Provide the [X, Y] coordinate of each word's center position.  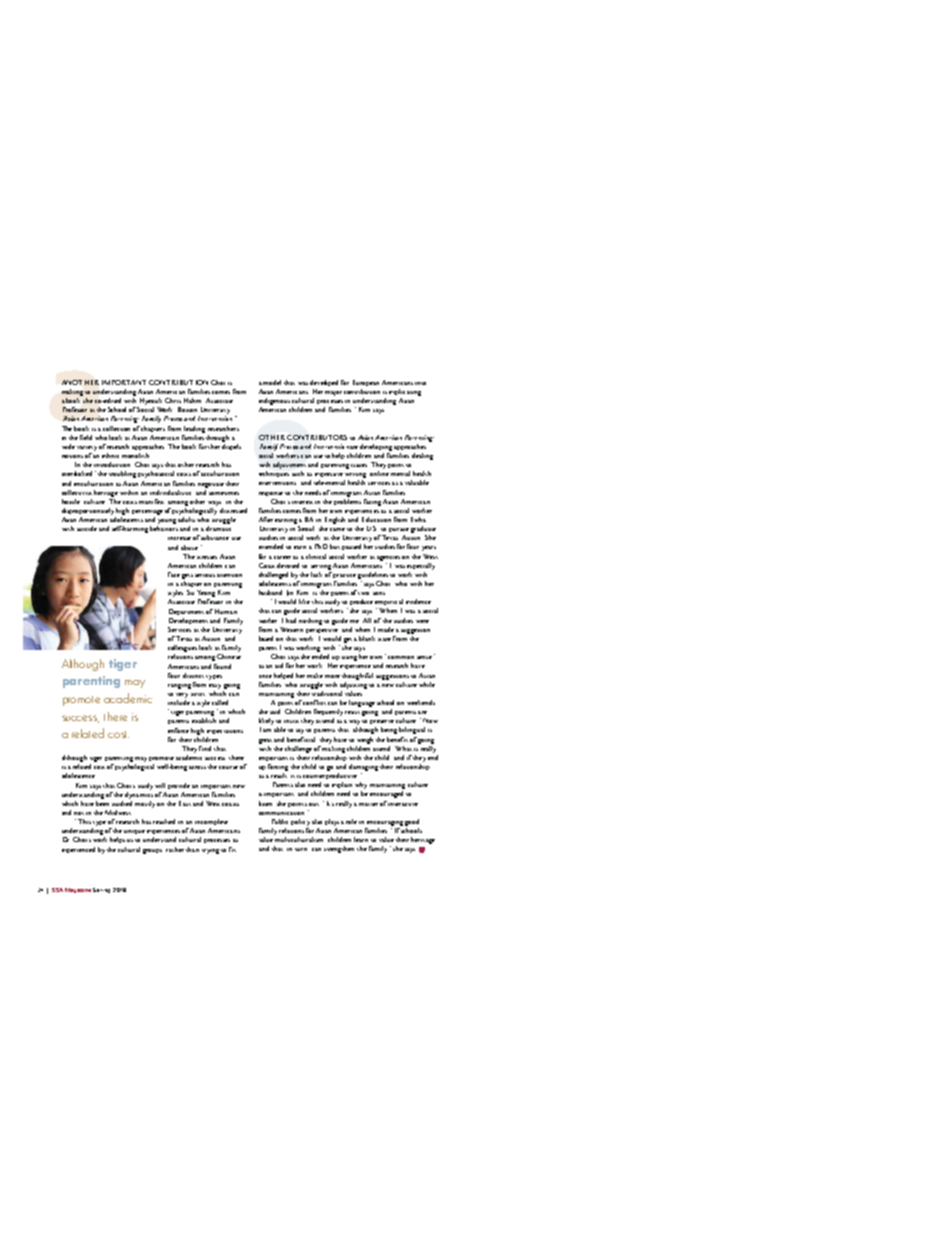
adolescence [78, 775]
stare [384, 639]
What [403, 748]
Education [376, 519]
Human [226, 611]
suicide [87, 528]
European [366, 383]
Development [188, 621]
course [228, 767]
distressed [233, 510]
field [86, 437]
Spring [101, 890]
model [272, 382]
